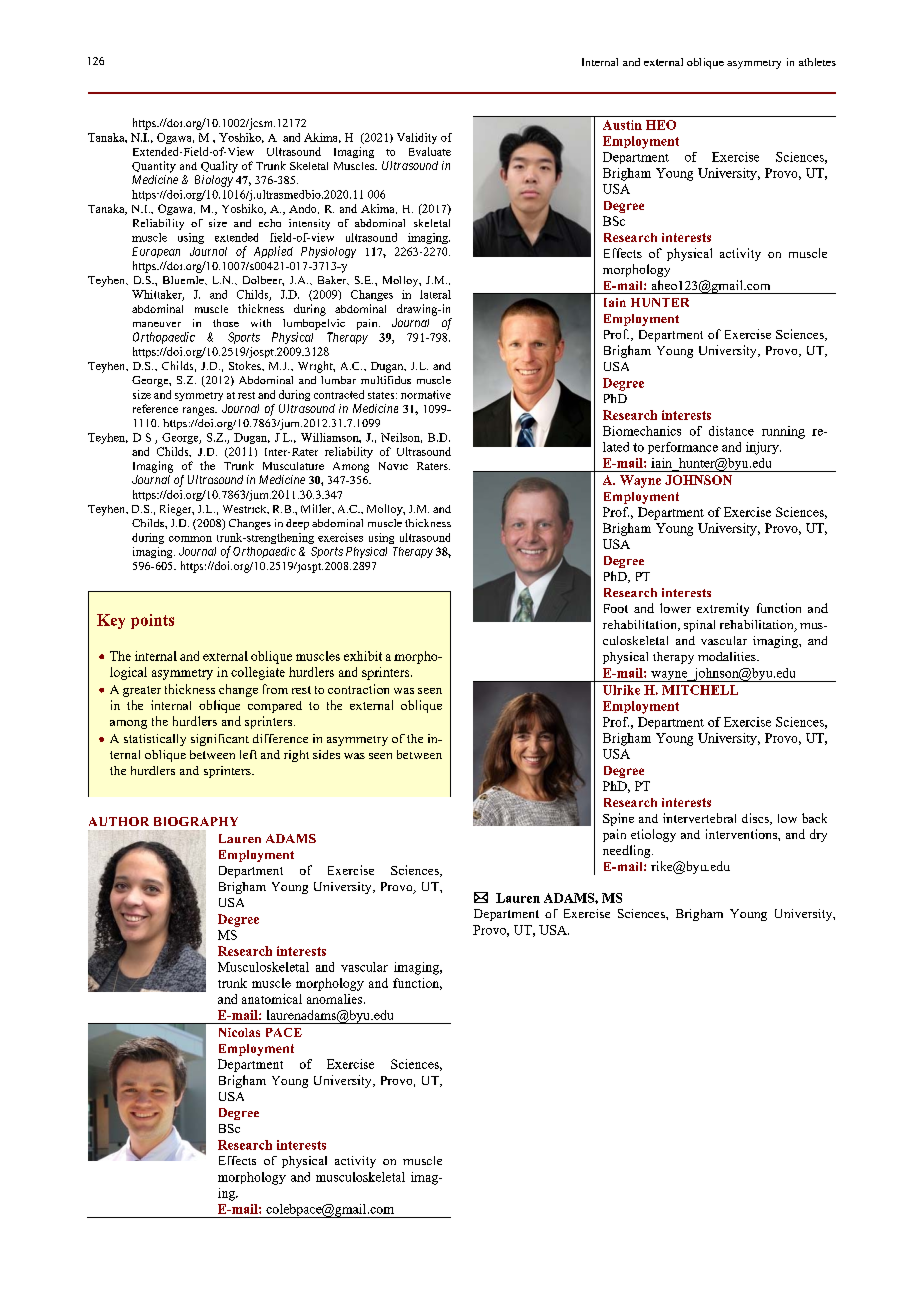 The image size is (924, 1308). What do you see at coordinates (363, 656) in the document?
I see `exhibit` at bounding box center [363, 656].
